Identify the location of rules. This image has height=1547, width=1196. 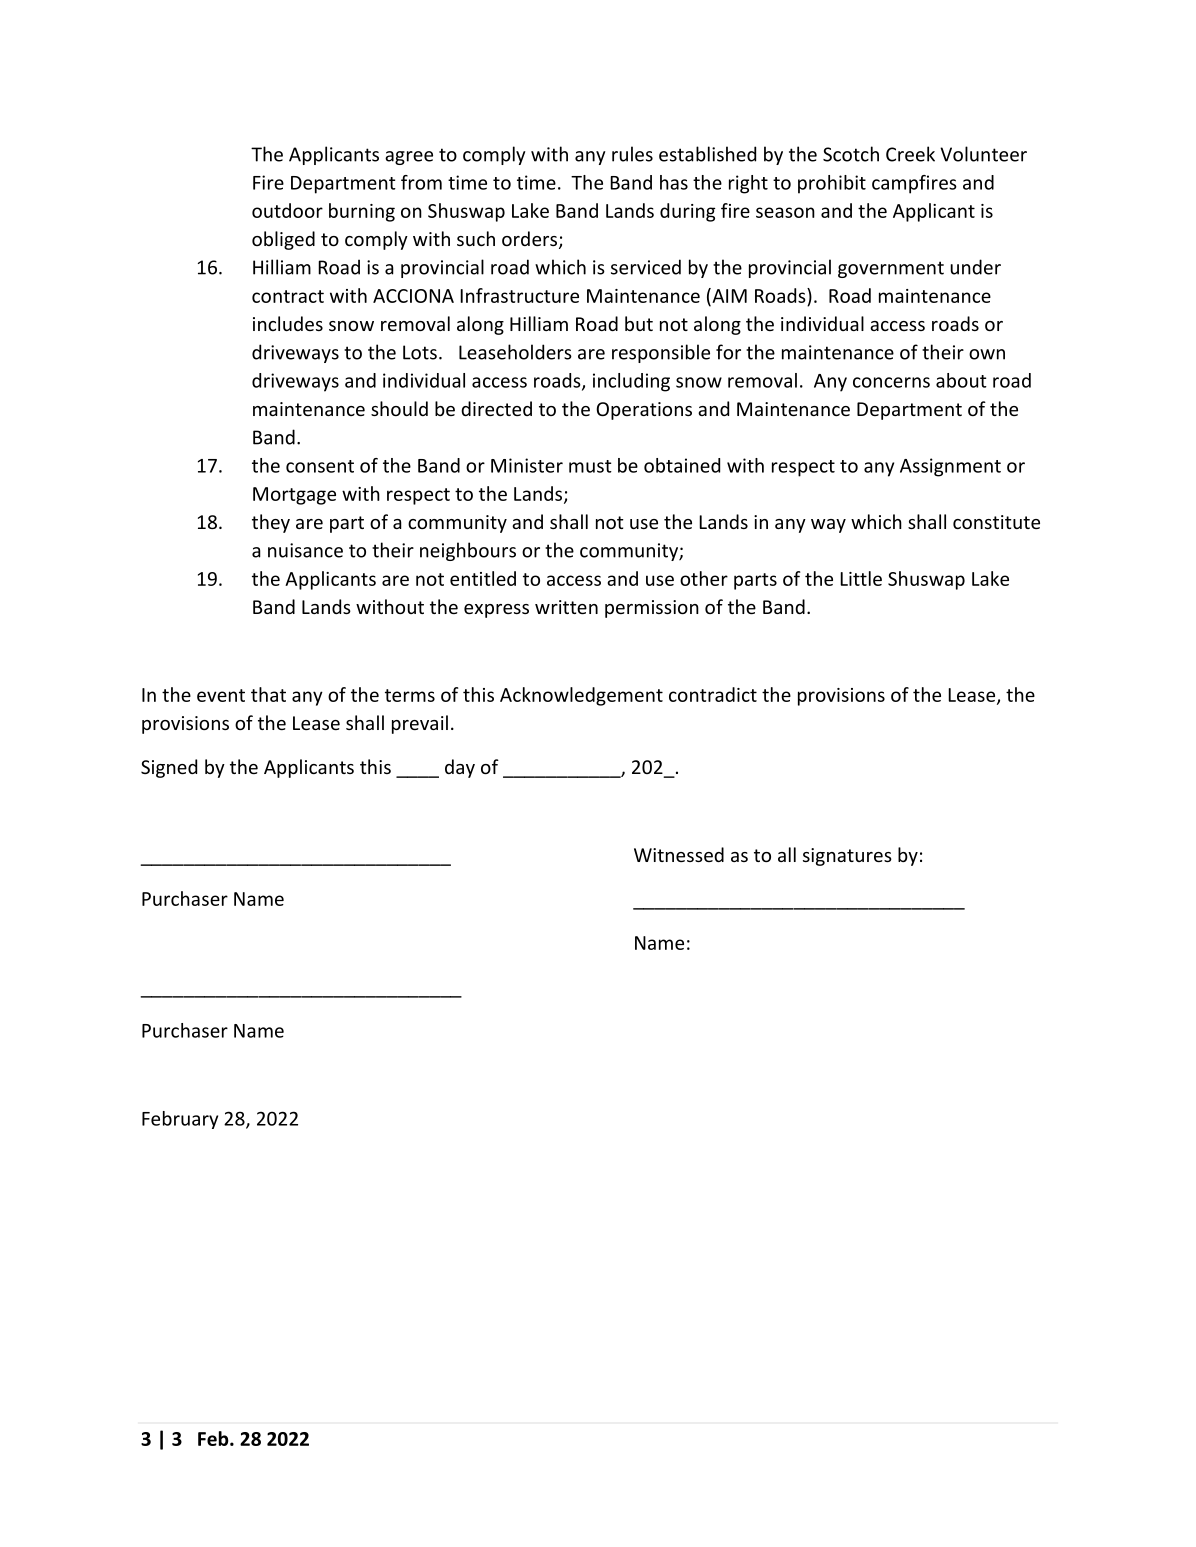
(632, 154).
